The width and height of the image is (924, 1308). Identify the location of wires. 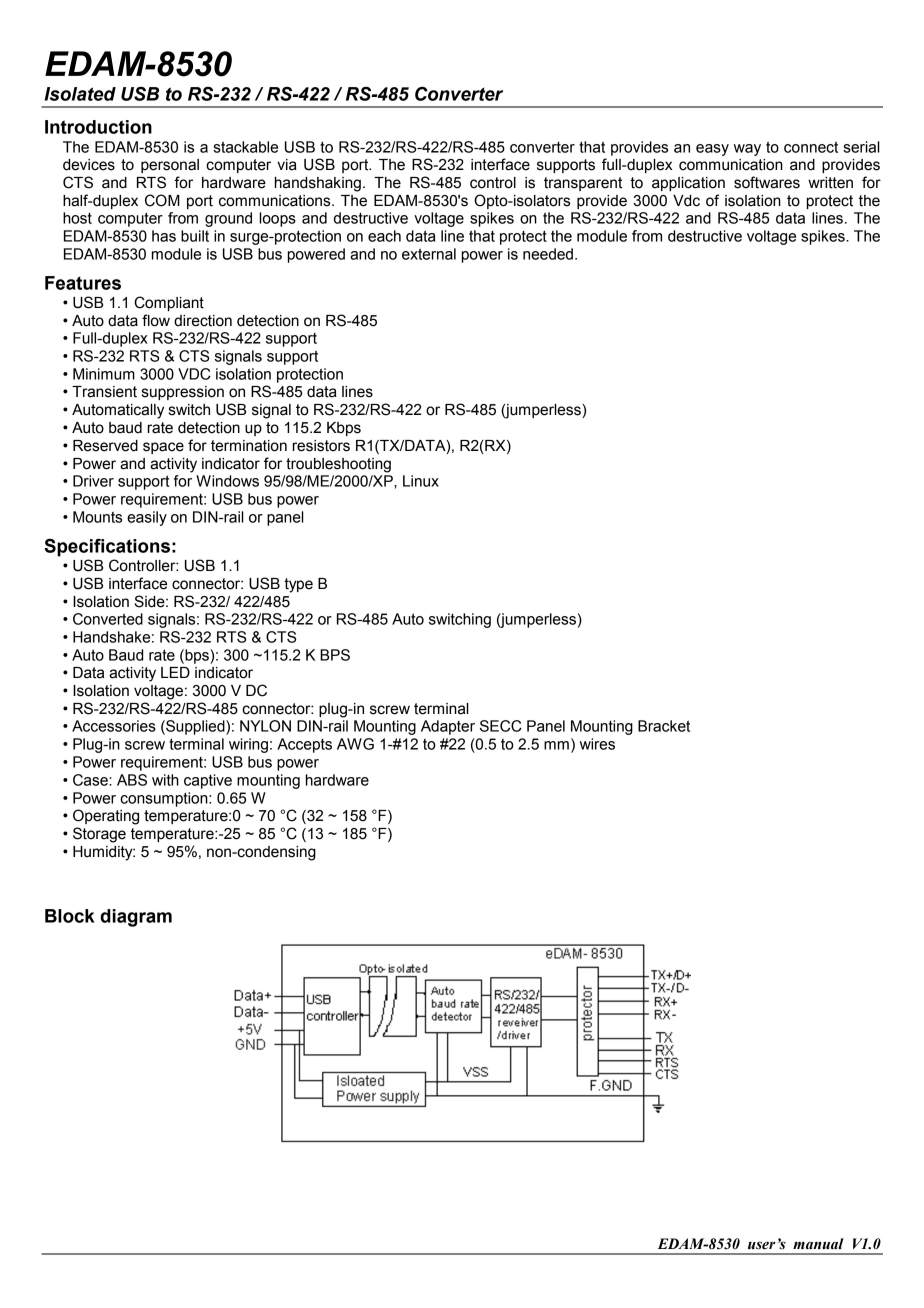
(597, 744).
